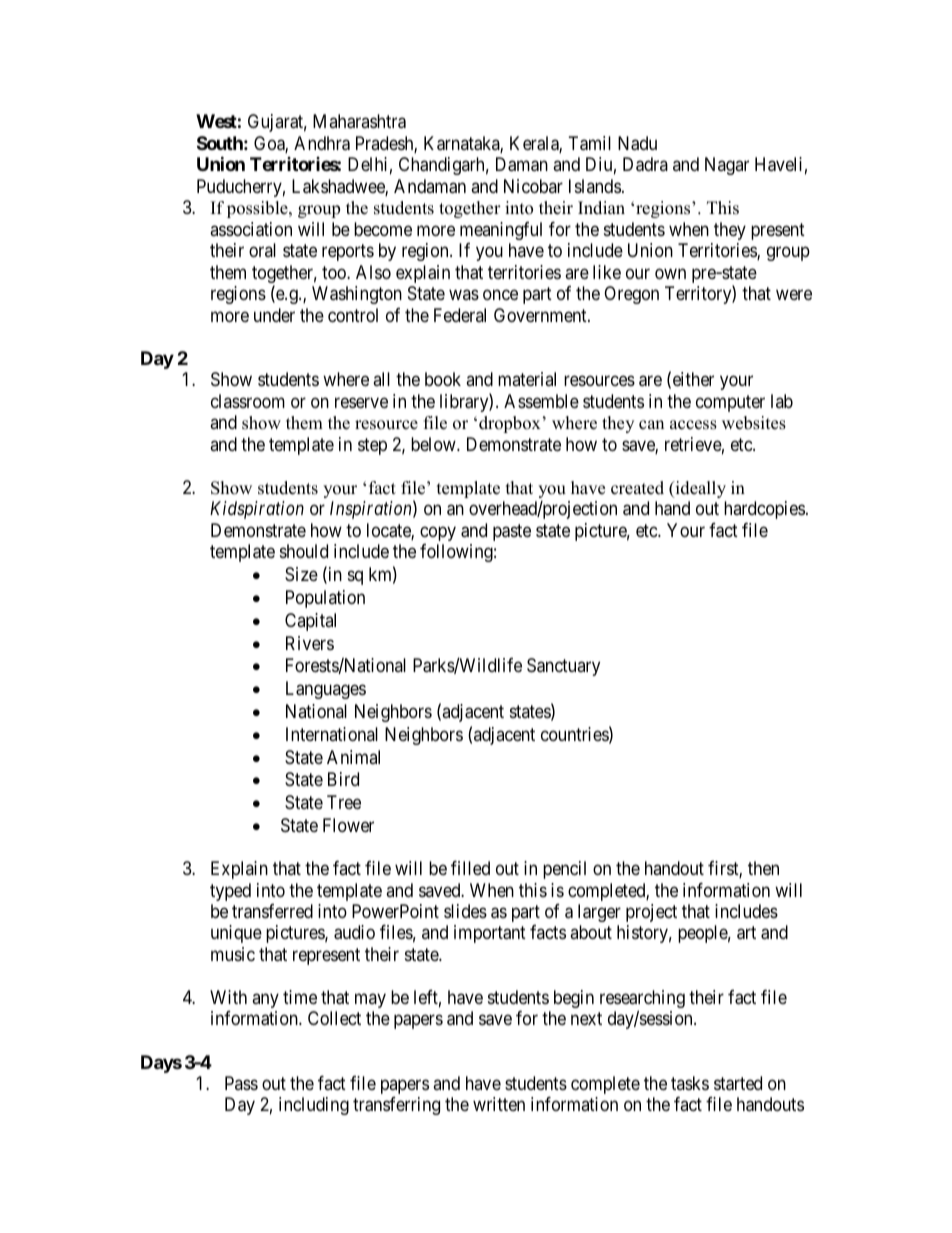  Describe the element at coordinates (499, 1104) in the image. I see `written` at that location.
